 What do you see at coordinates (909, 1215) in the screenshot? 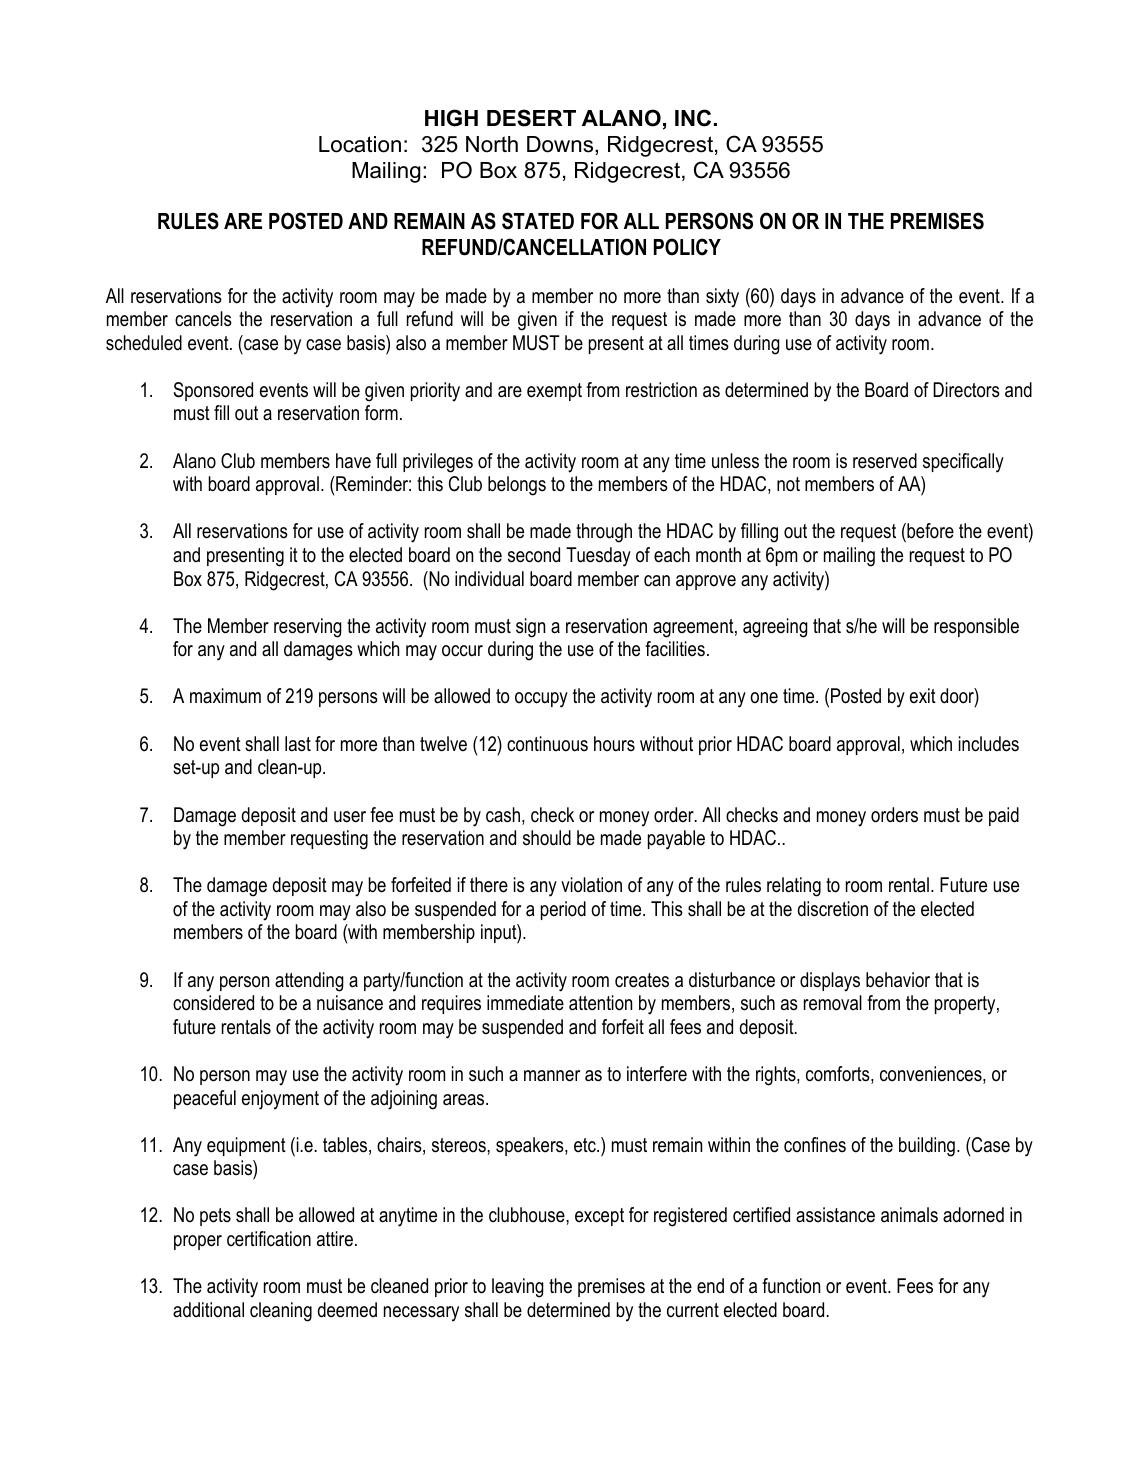
I see `animals` at bounding box center [909, 1215].
